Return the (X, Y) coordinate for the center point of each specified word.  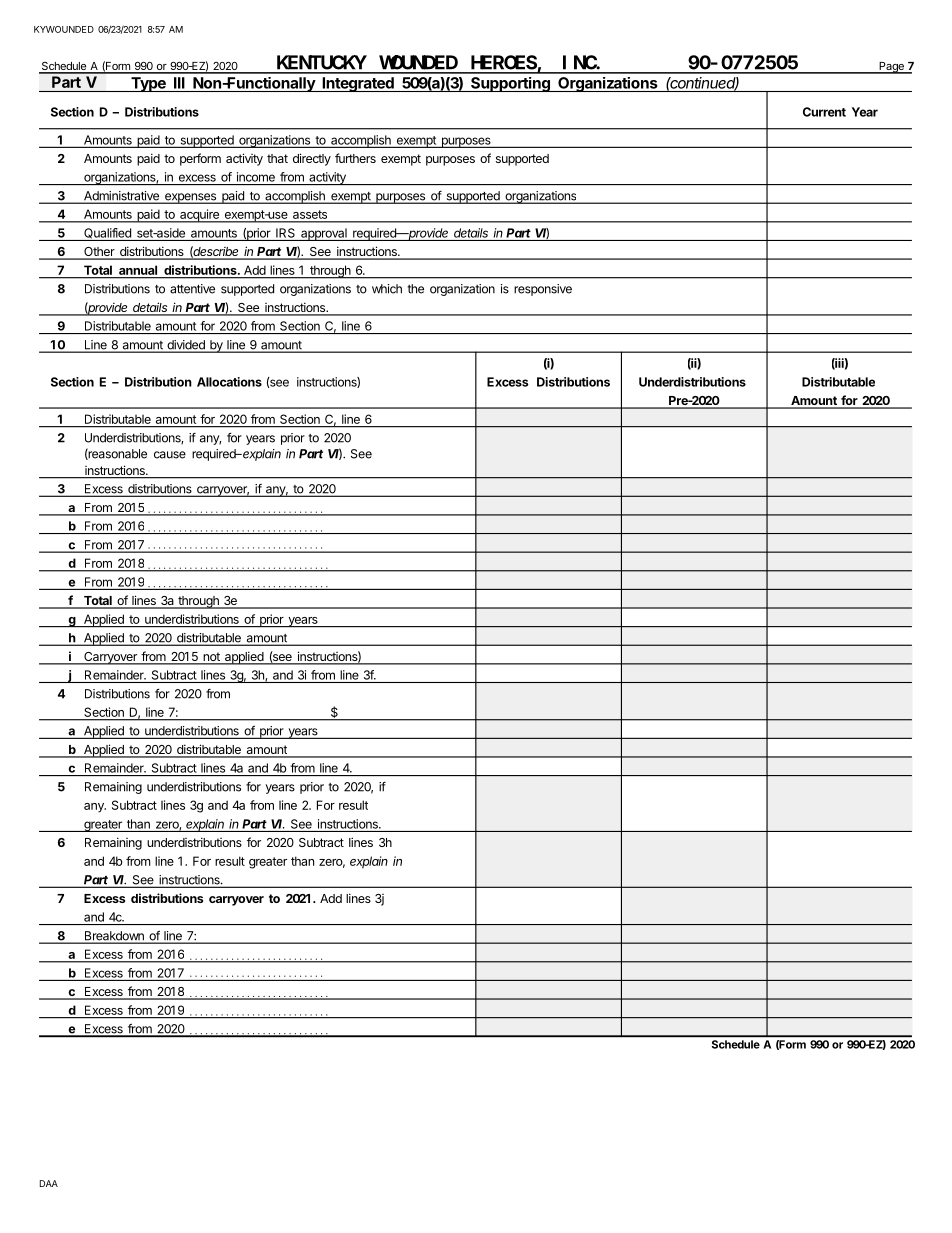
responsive (543, 290)
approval (324, 234)
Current (824, 112)
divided (186, 346)
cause (170, 455)
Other (99, 253)
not (211, 658)
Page (891, 68)
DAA (49, 1183)
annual (138, 270)
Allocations (229, 382)
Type (148, 84)
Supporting (510, 84)
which (387, 289)
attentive (192, 289)
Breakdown (114, 937)
